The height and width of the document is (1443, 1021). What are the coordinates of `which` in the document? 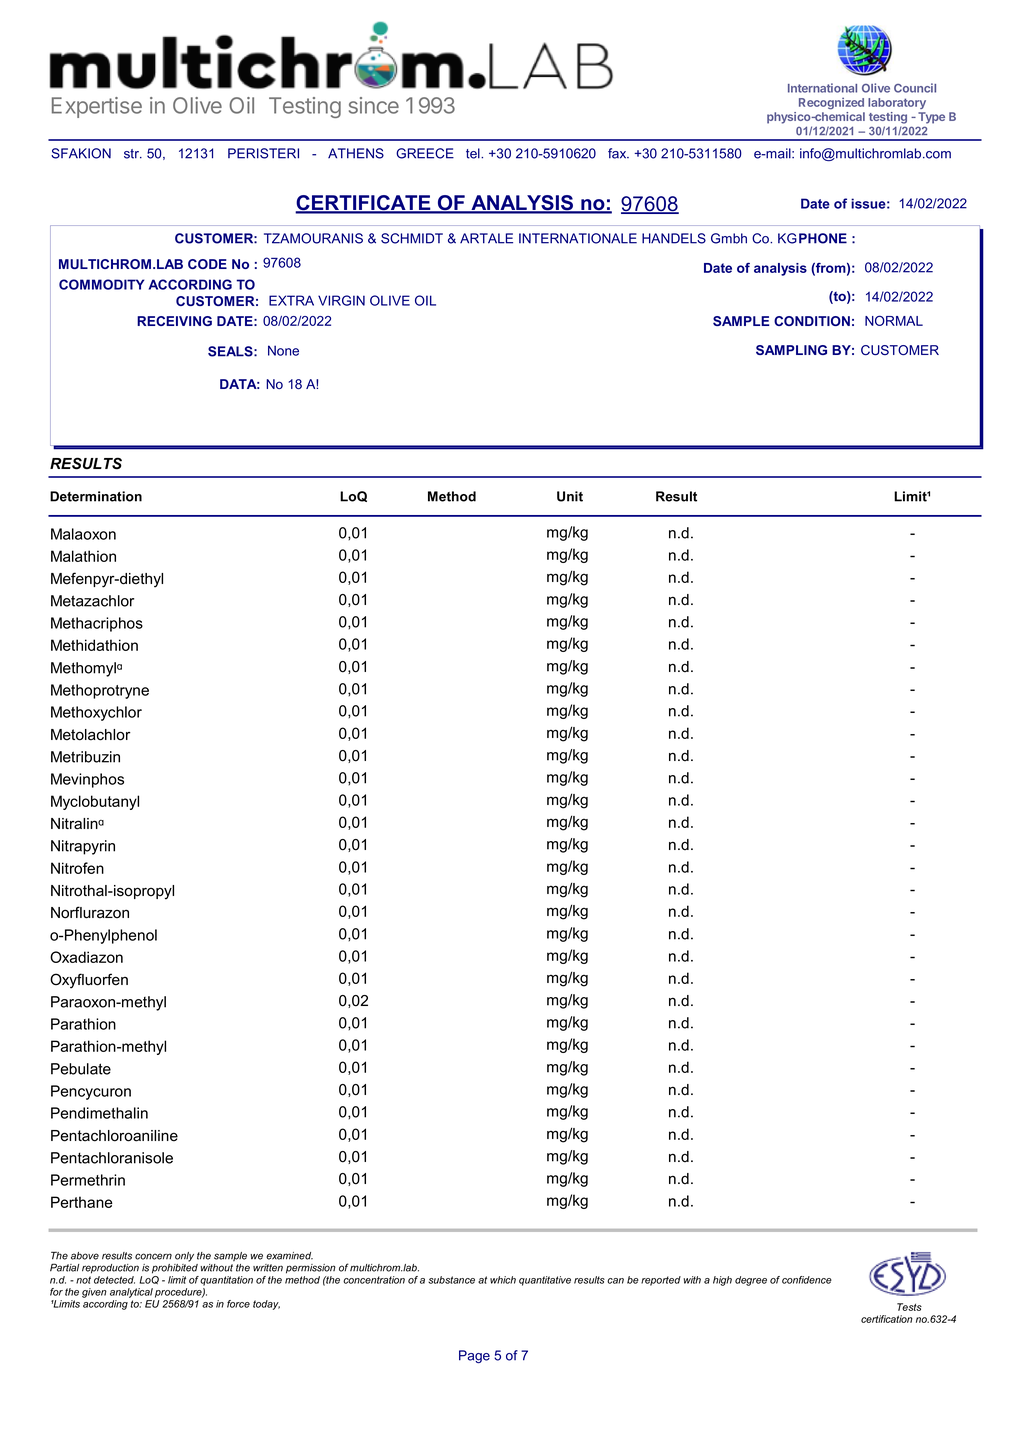 It's located at (503, 1280).
